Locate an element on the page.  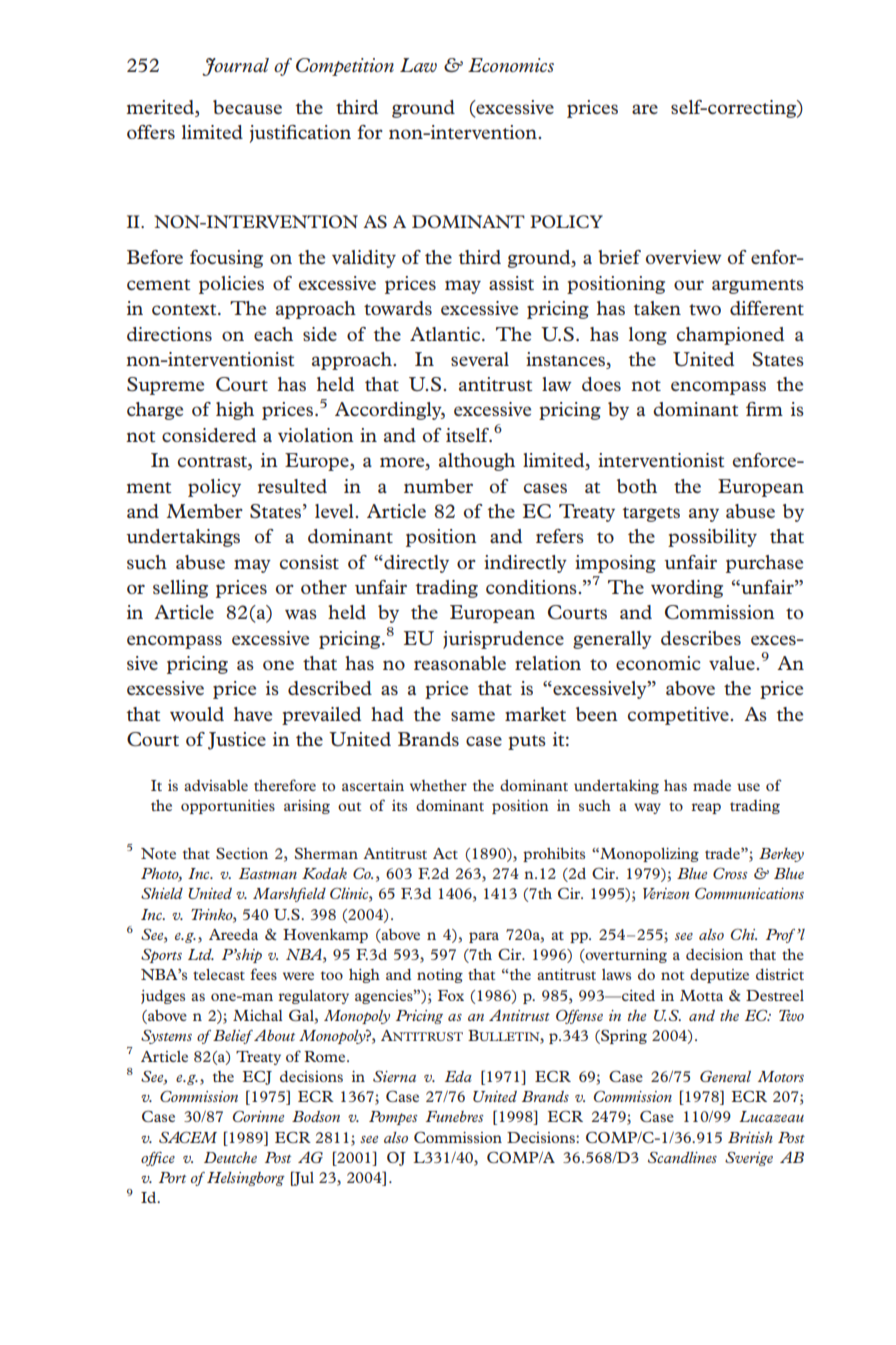
because is located at coordinates (247, 107).
